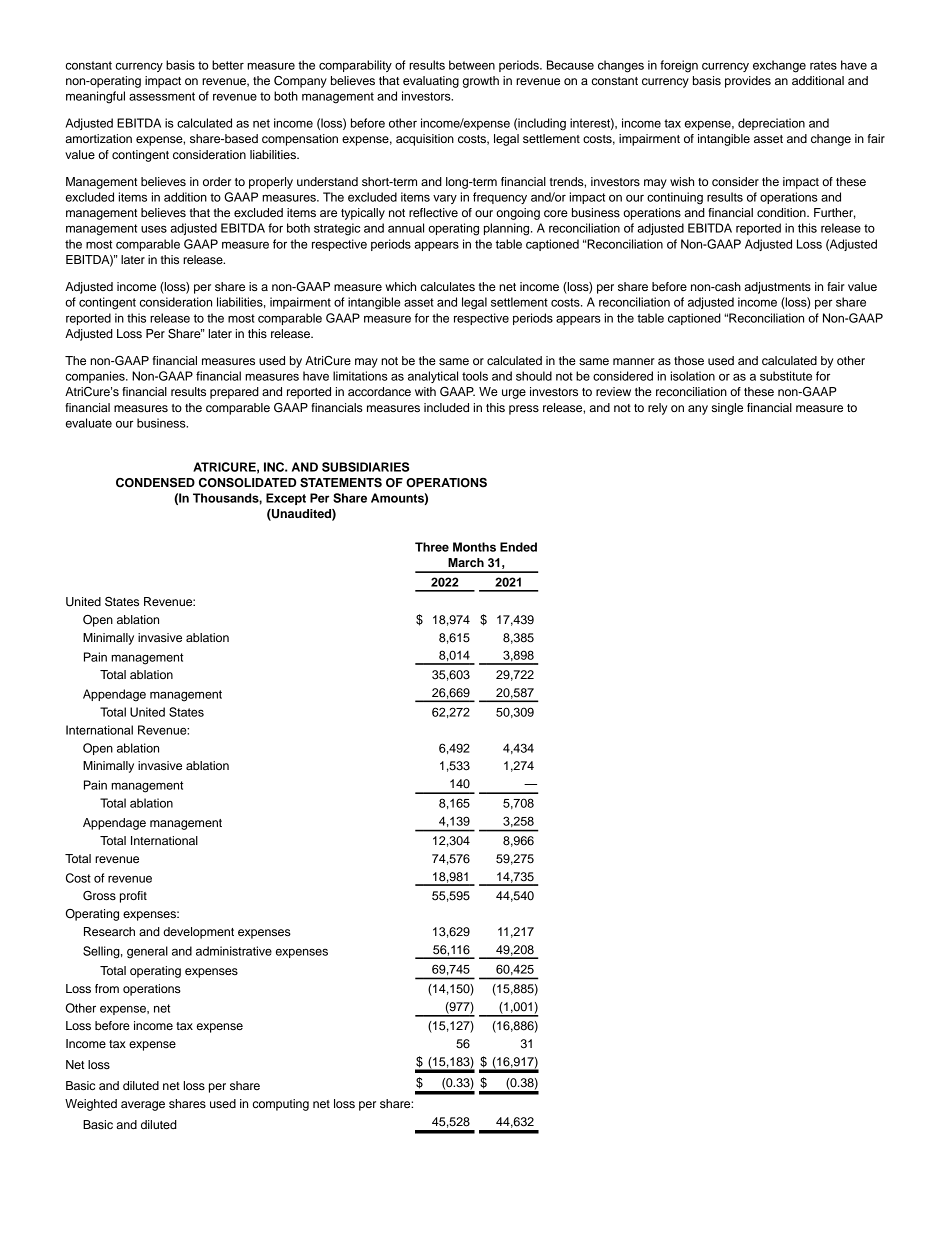 The width and height of the screenshot is (952, 1233). What do you see at coordinates (727, 409) in the screenshot?
I see `single` at bounding box center [727, 409].
